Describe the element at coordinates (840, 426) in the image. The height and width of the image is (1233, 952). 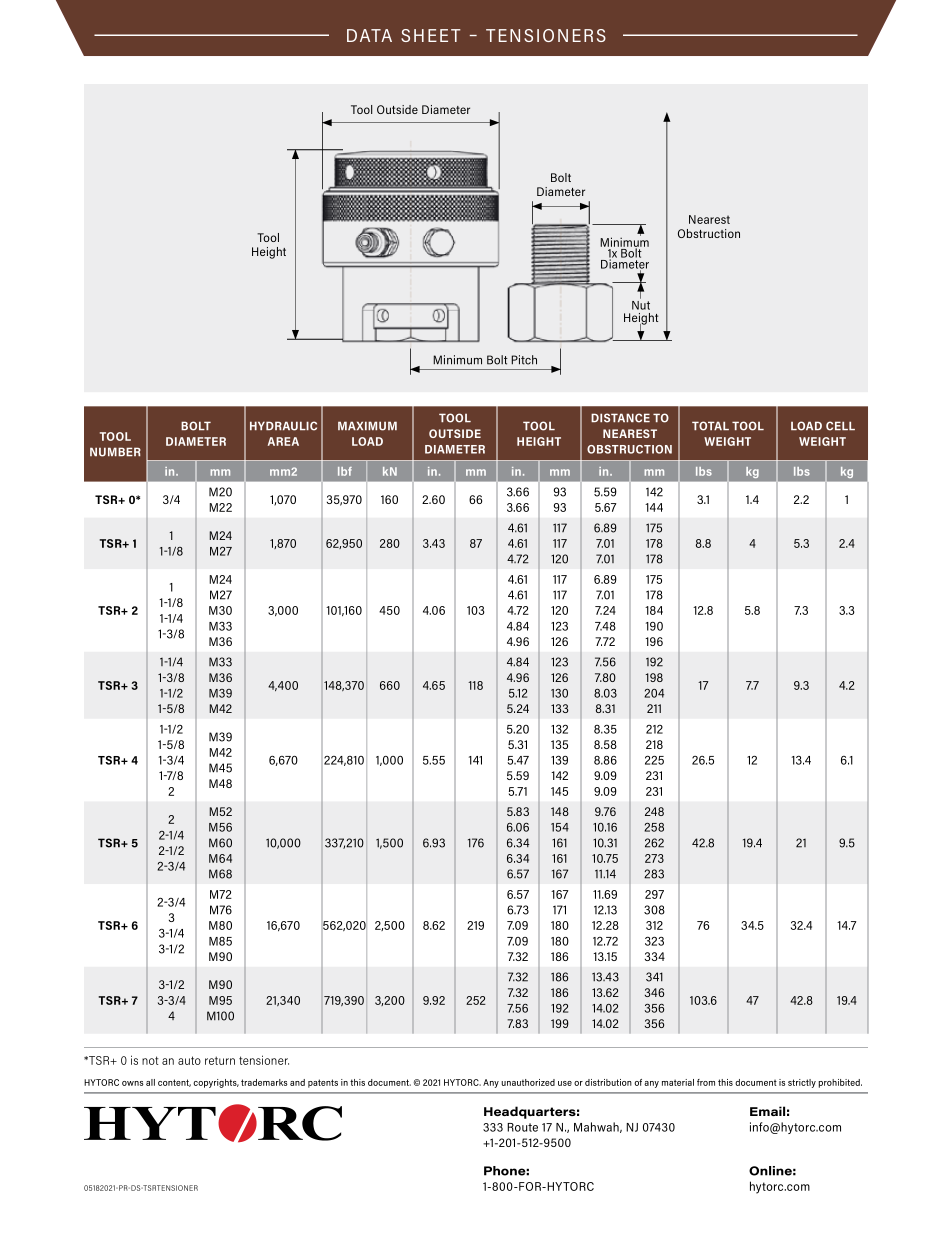
I see `CELL` at that location.
